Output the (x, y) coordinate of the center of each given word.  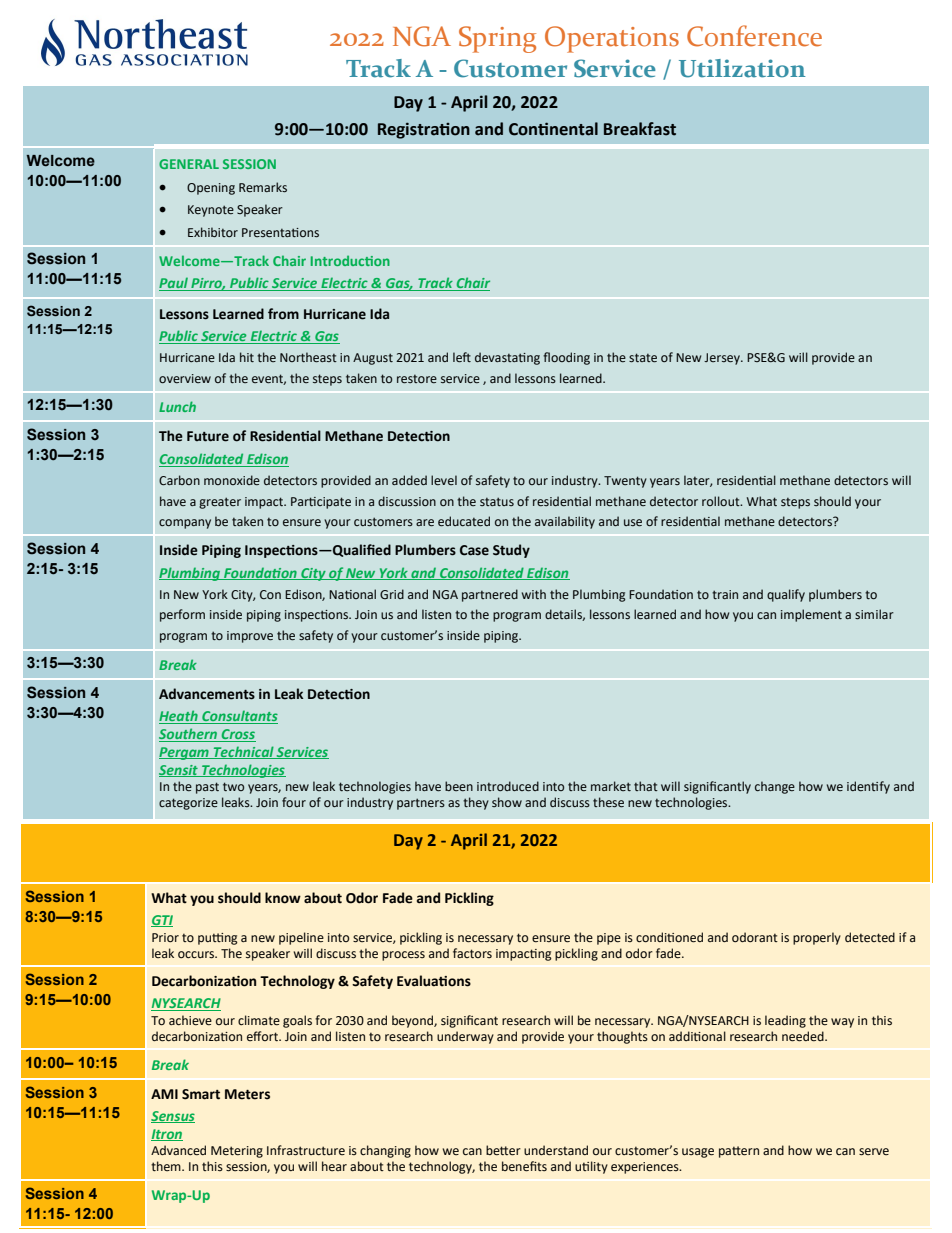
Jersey (723, 359)
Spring (497, 39)
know (283, 898)
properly (817, 938)
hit (247, 357)
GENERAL (189, 164)
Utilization (742, 68)
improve (250, 637)
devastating (507, 358)
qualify (786, 595)
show (507, 802)
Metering (237, 1152)
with (534, 594)
